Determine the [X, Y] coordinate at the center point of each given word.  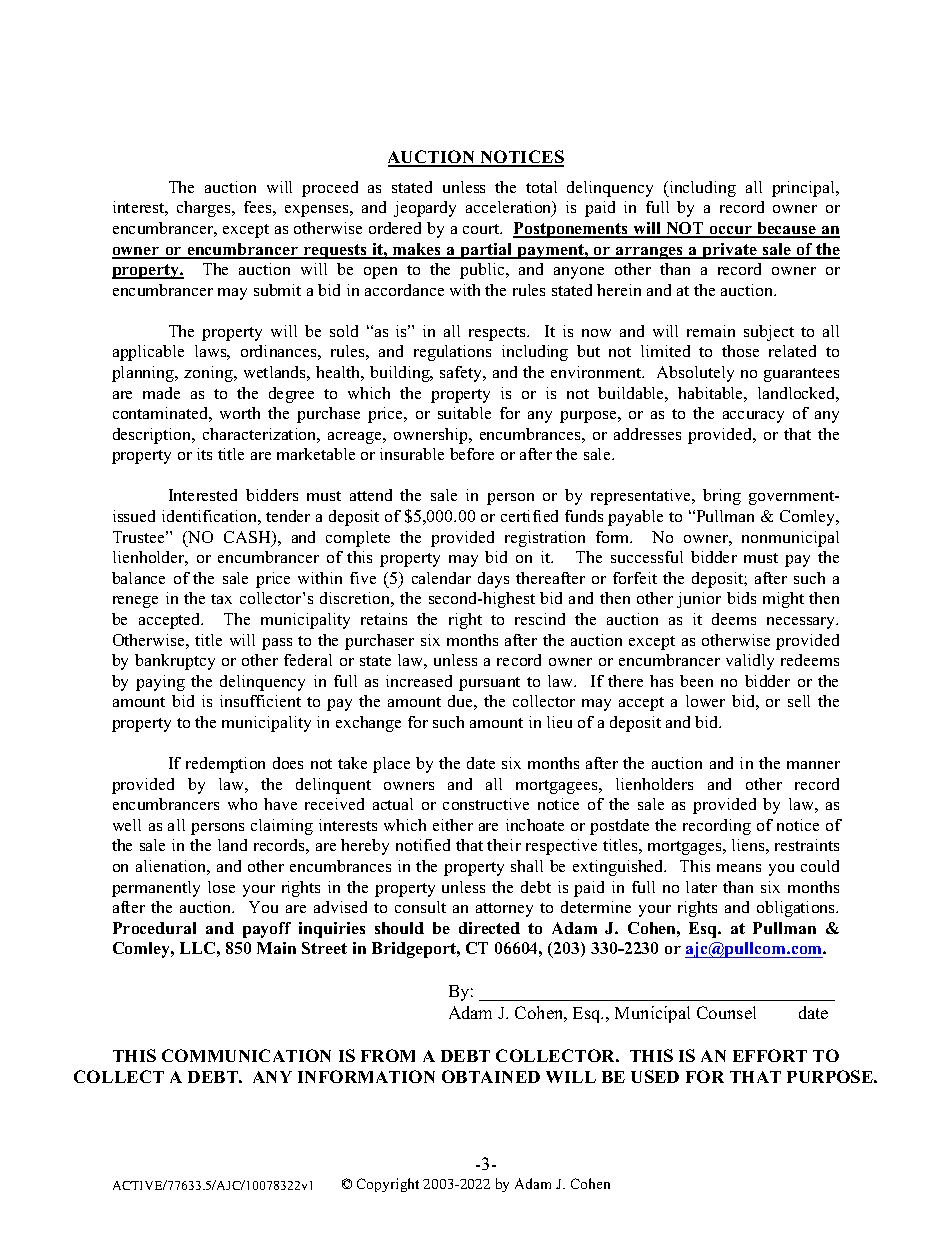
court [482, 229]
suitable [464, 413]
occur [731, 231]
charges [205, 209]
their [504, 845]
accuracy [753, 417]
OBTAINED [491, 1076]
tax [221, 599]
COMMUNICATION [246, 1055]
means [739, 868]
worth [240, 413]
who [242, 804]
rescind [540, 619]
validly [750, 662]
